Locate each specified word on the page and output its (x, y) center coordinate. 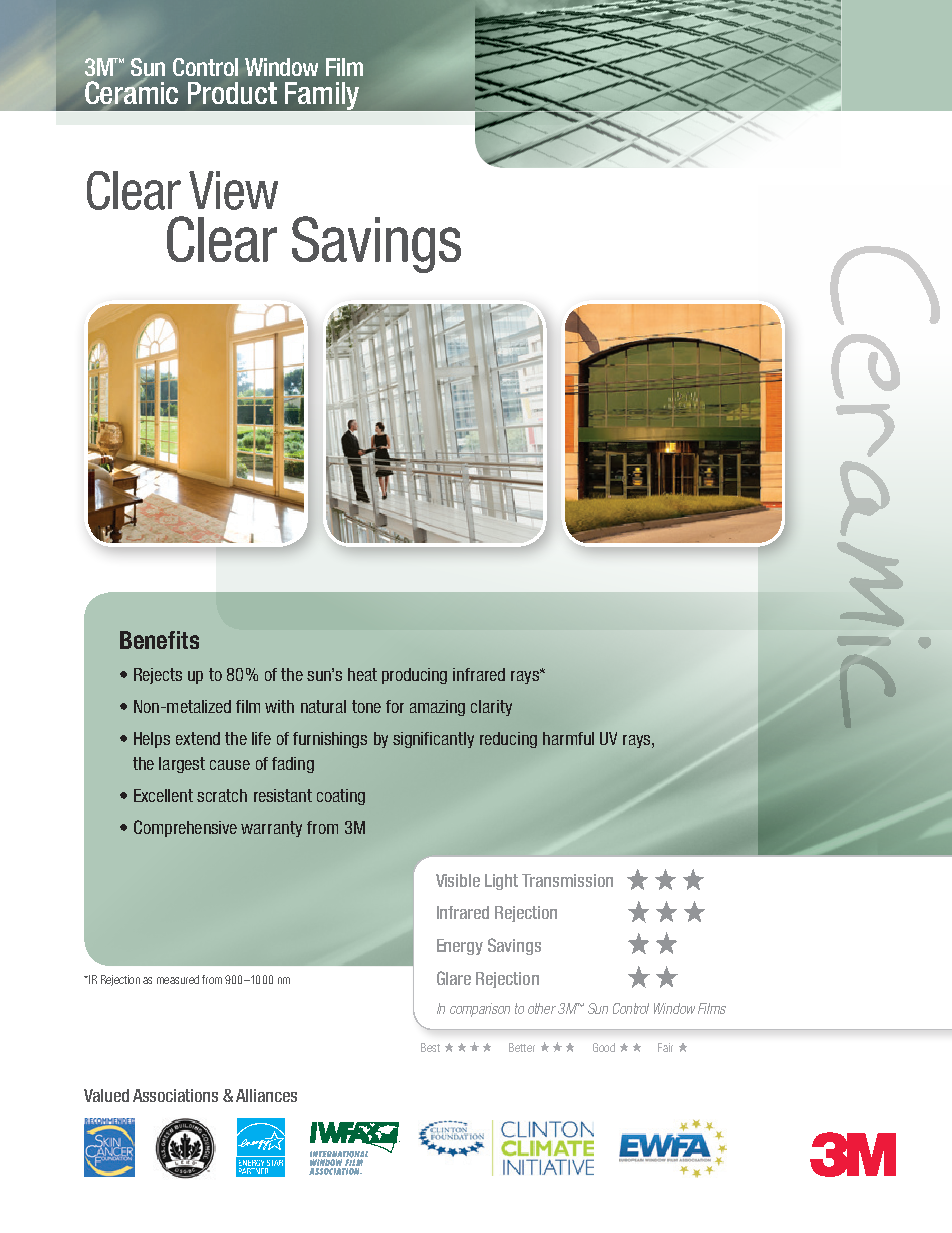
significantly (433, 740)
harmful (568, 738)
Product (232, 93)
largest (182, 765)
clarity (491, 708)
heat (362, 674)
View (233, 190)
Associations (175, 1095)
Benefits (159, 640)
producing (414, 676)
